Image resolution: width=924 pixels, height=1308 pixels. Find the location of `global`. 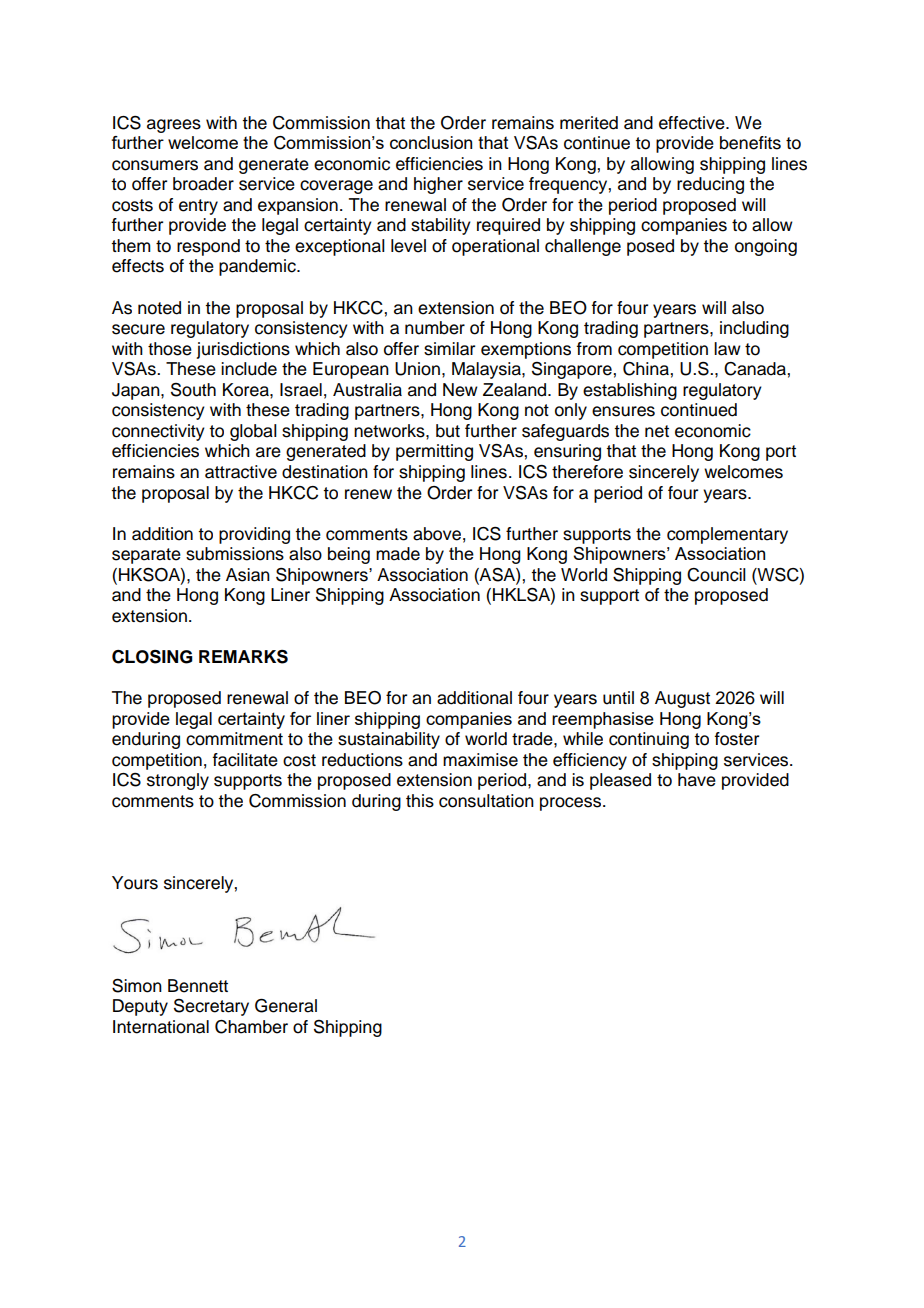

global is located at coordinates (253, 432).
